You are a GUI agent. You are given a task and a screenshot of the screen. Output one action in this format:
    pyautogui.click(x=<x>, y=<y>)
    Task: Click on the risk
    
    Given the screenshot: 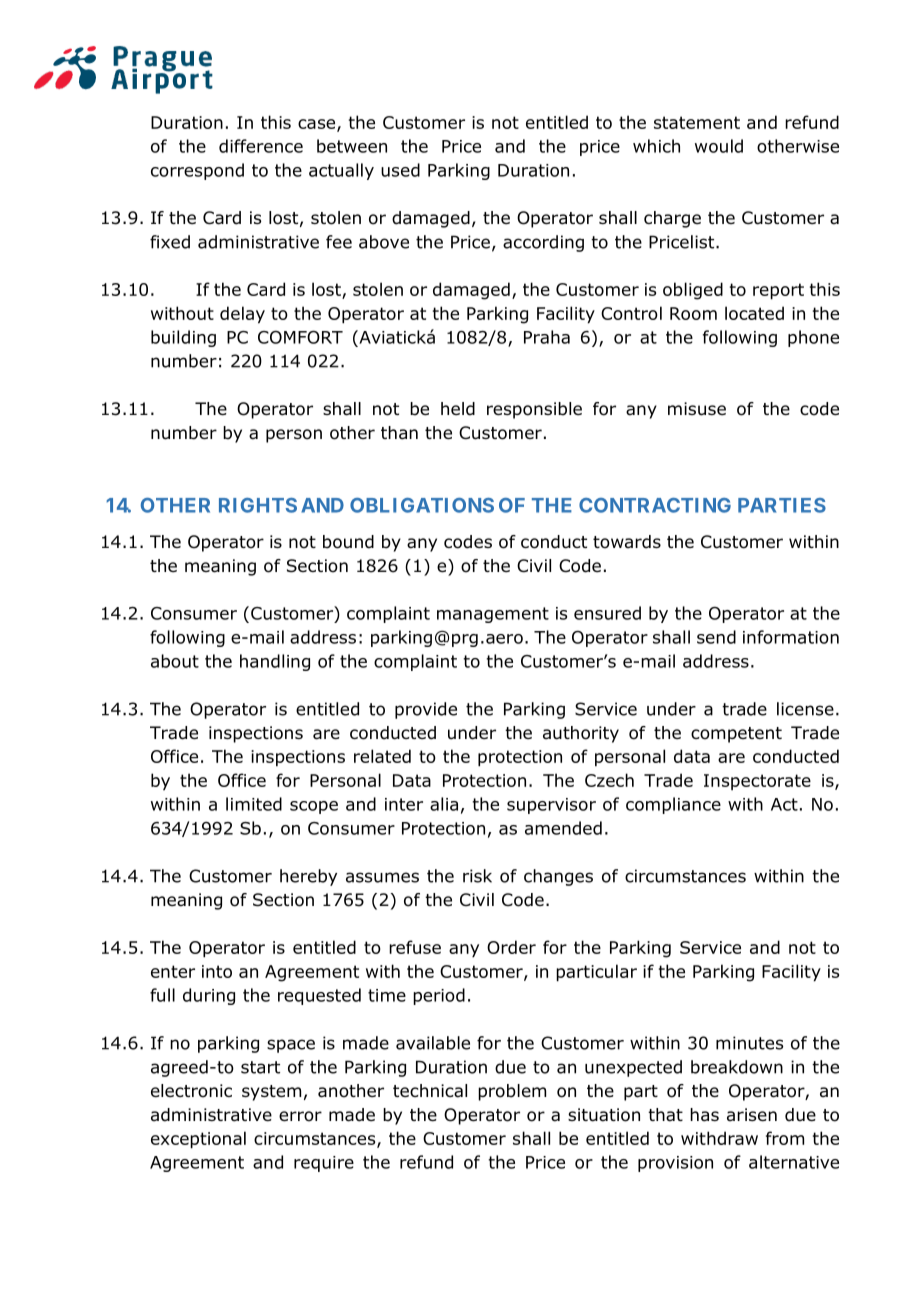 What is the action you would take?
    pyautogui.click(x=477, y=876)
